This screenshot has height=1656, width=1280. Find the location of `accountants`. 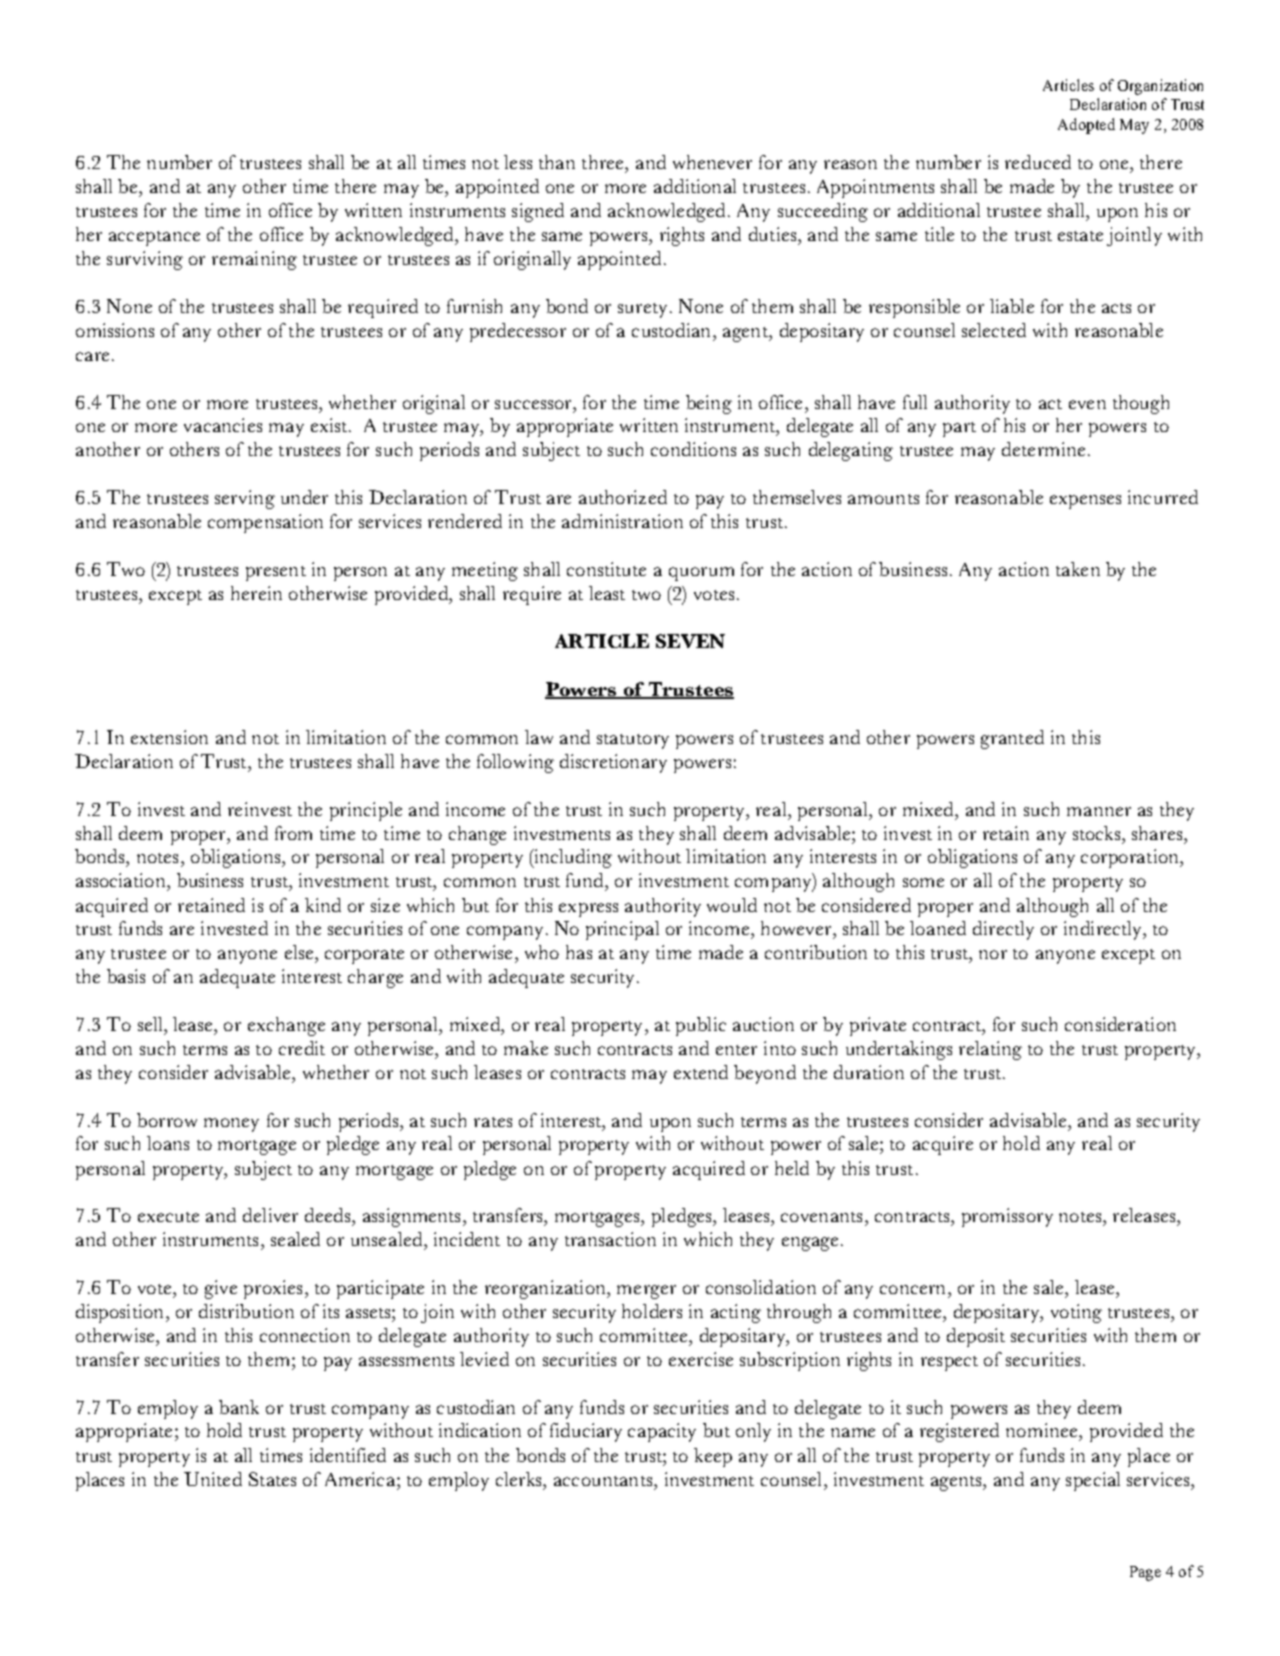

accountants is located at coordinates (604, 1481).
